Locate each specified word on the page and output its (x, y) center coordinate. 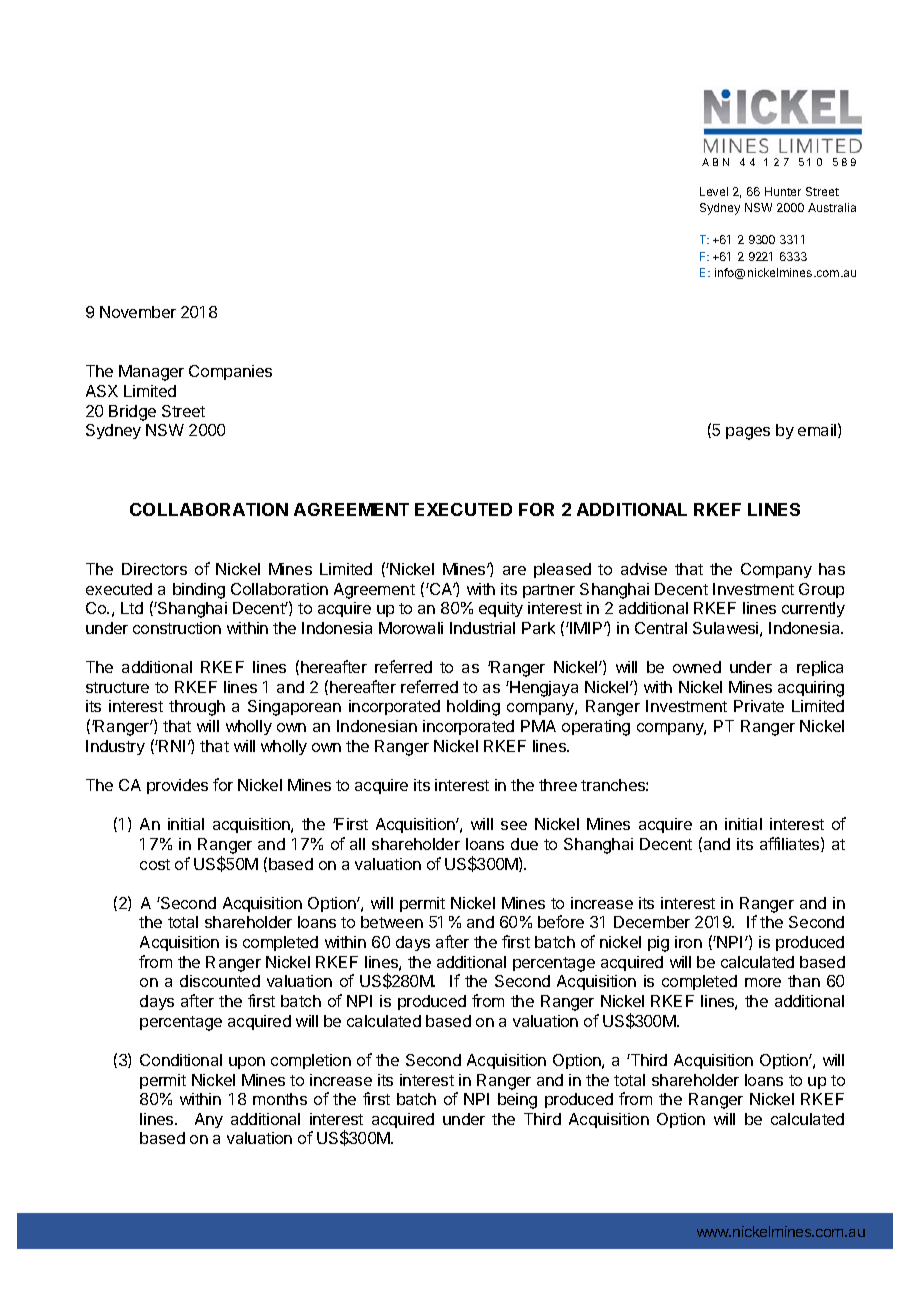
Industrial (482, 628)
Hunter (783, 191)
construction (177, 628)
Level (714, 191)
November (138, 312)
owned (697, 667)
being (517, 1101)
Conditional (181, 1060)
